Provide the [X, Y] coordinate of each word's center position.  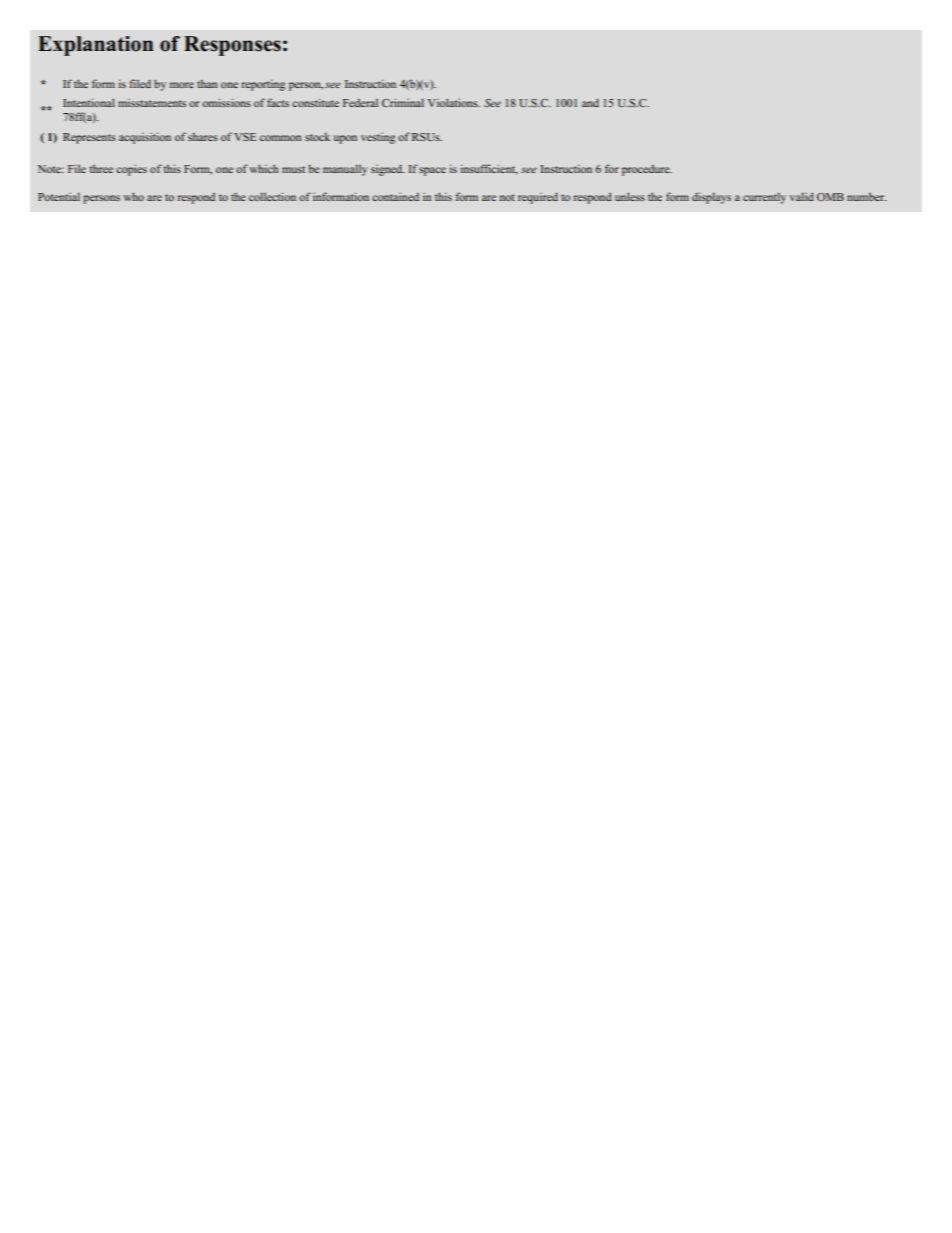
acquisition [145, 138]
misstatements [152, 103]
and [590, 103]
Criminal [403, 102]
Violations [454, 102]
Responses [232, 46]
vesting [378, 138]
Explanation [95, 46]
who [133, 196]
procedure [647, 170]
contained [395, 197]
